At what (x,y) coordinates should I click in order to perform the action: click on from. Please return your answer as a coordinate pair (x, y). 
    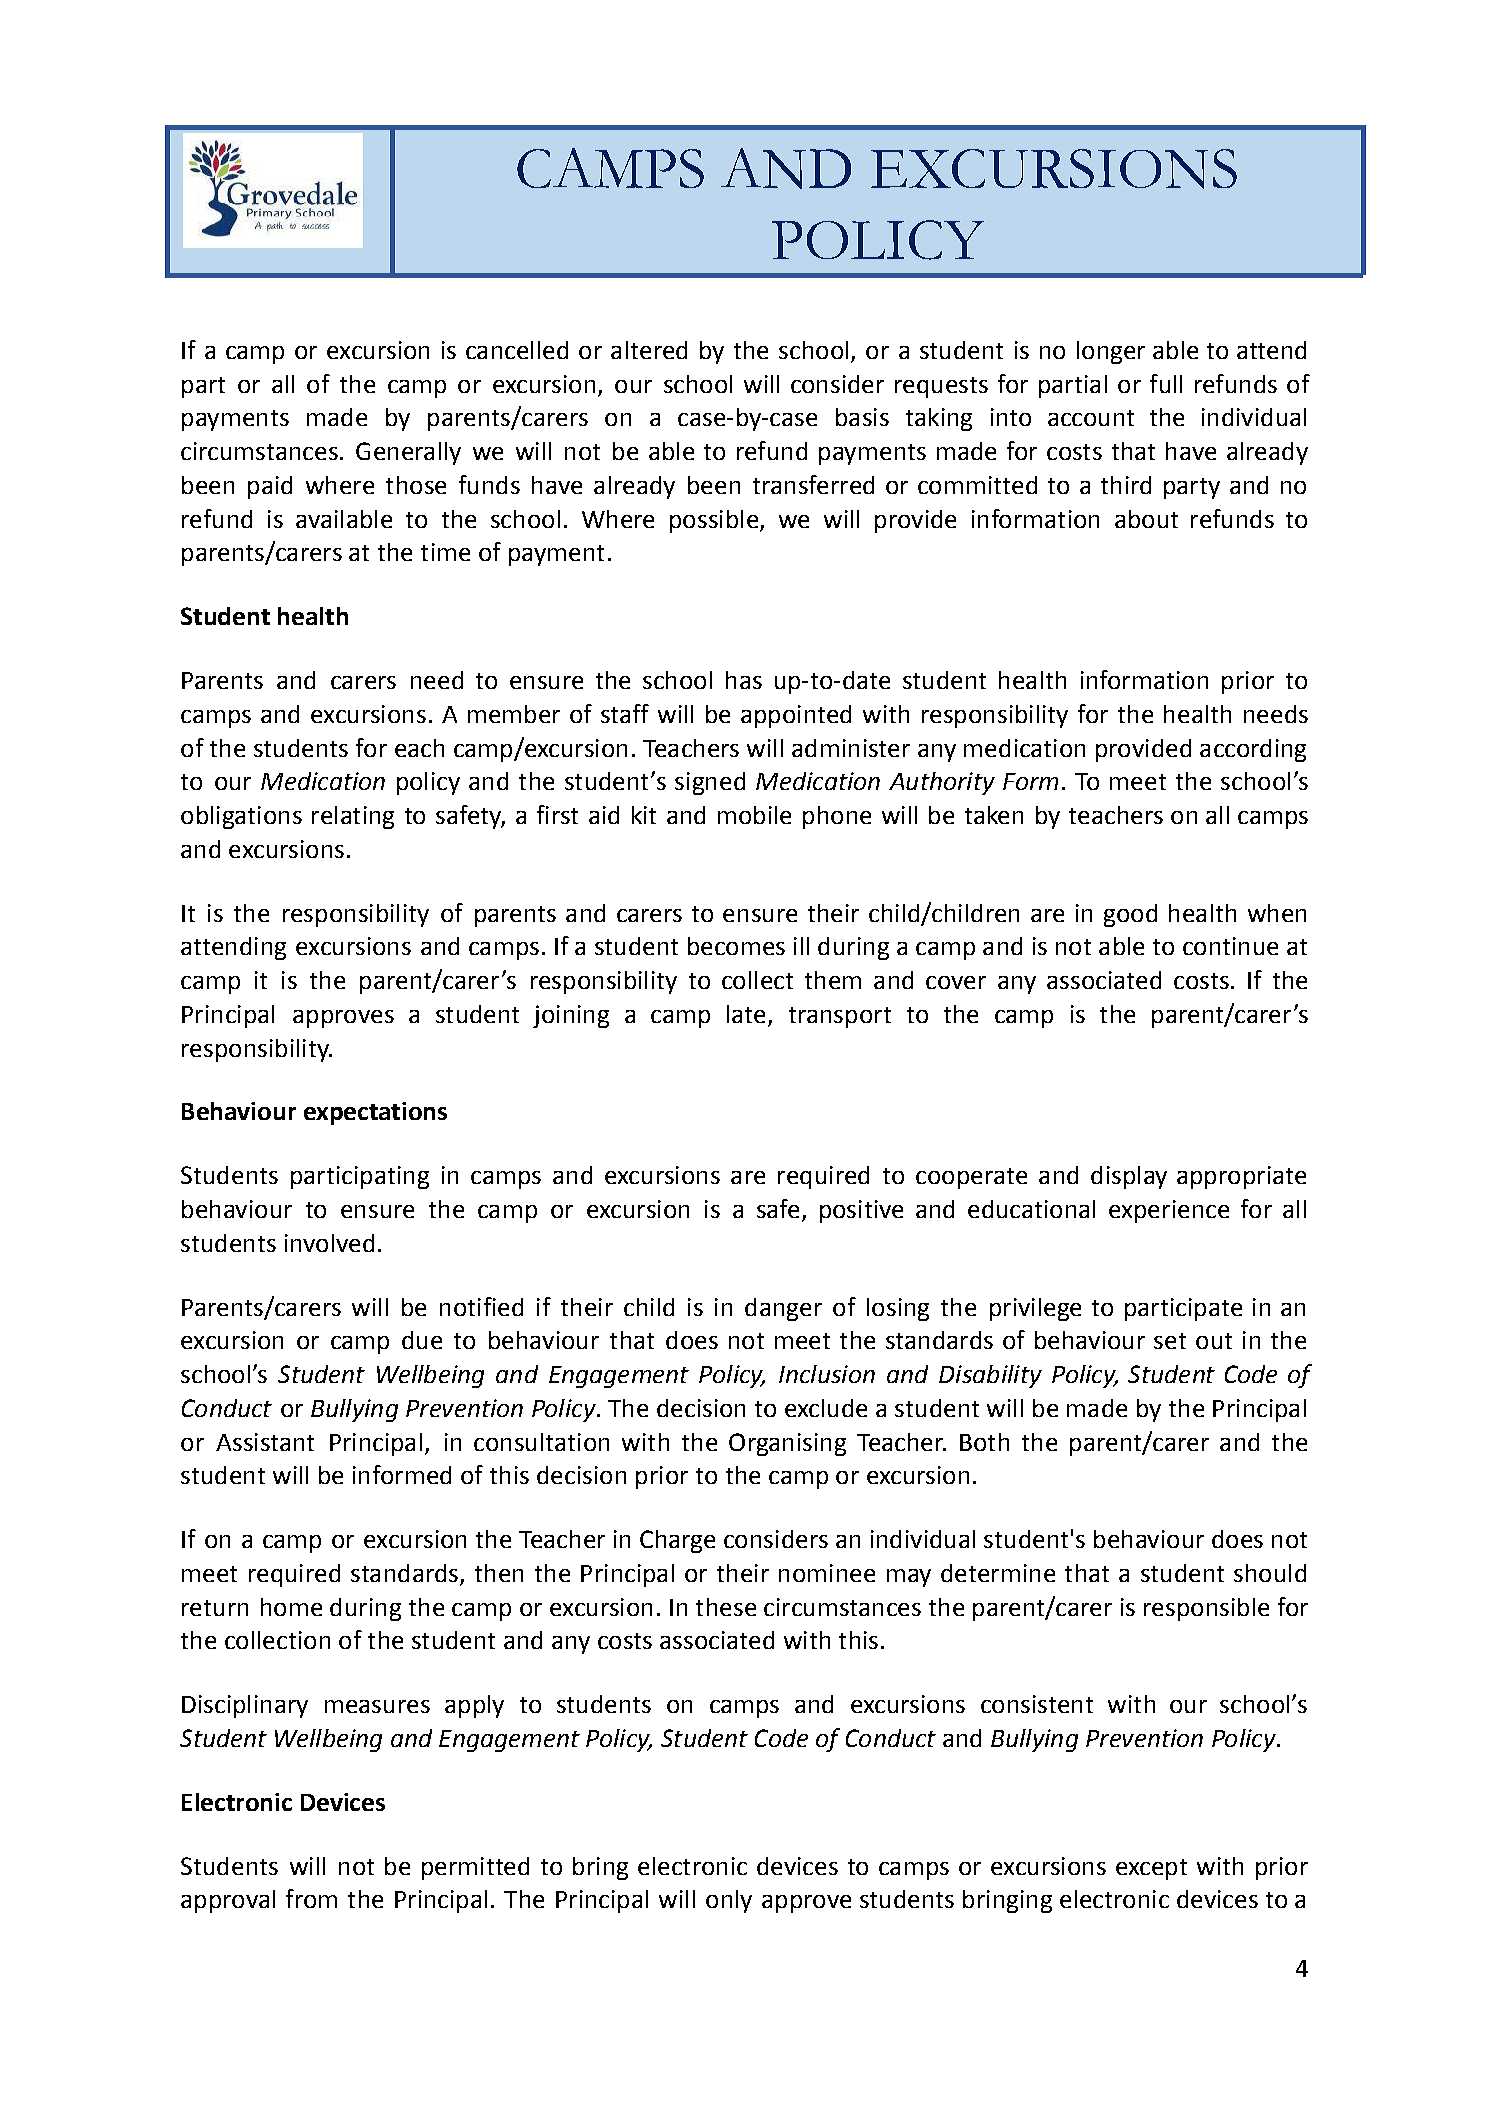
    Looking at the image, I should click on (311, 1898).
